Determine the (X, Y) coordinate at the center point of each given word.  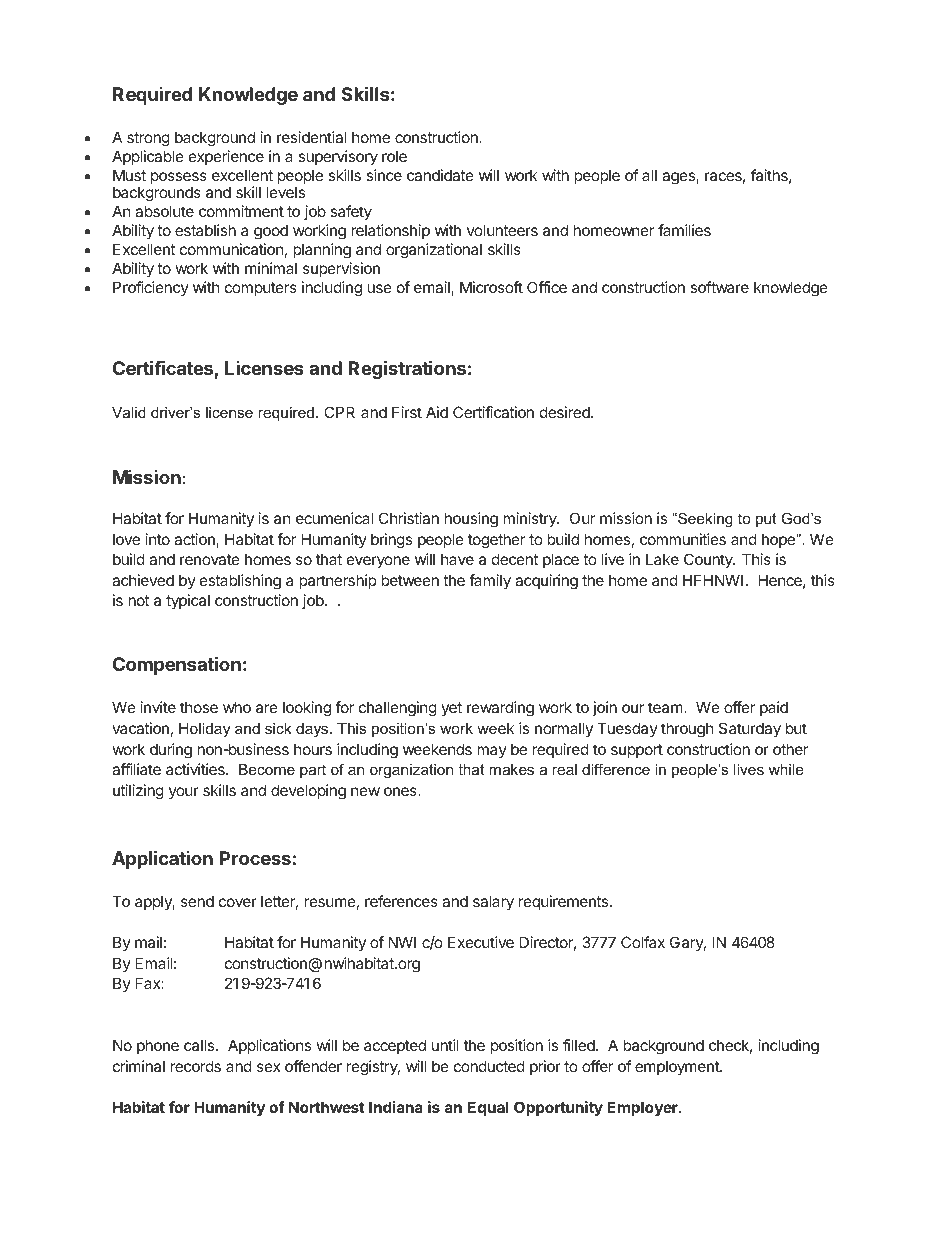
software (719, 287)
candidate (440, 175)
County (709, 560)
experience (226, 157)
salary (493, 902)
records (195, 1066)
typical (188, 601)
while (786, 769)
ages (679, 178)
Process (255, 858)
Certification (493, 412)
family (490, 581)
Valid (129, 412)
